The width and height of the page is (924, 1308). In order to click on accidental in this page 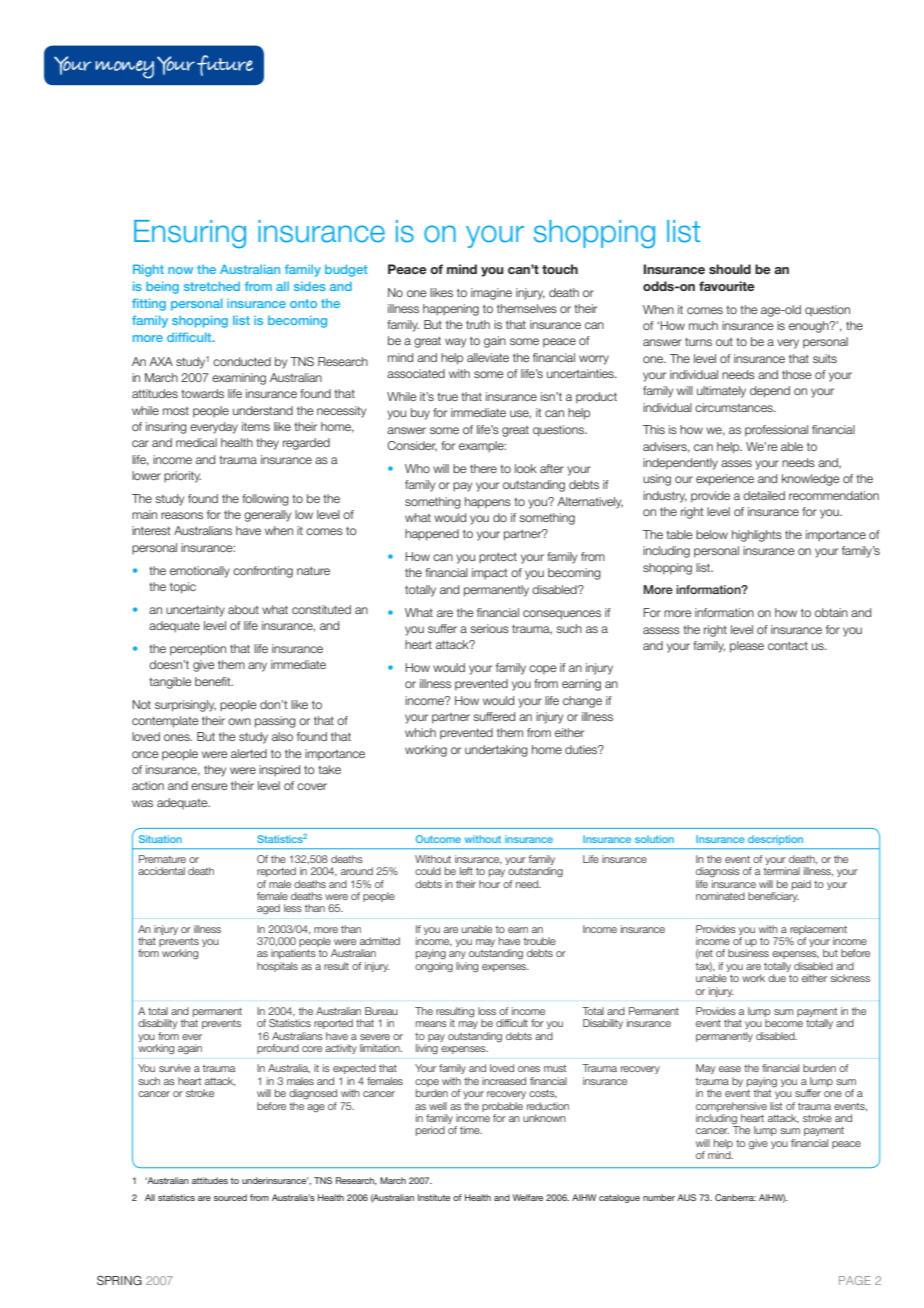, I will do `click(161, 871)`.
